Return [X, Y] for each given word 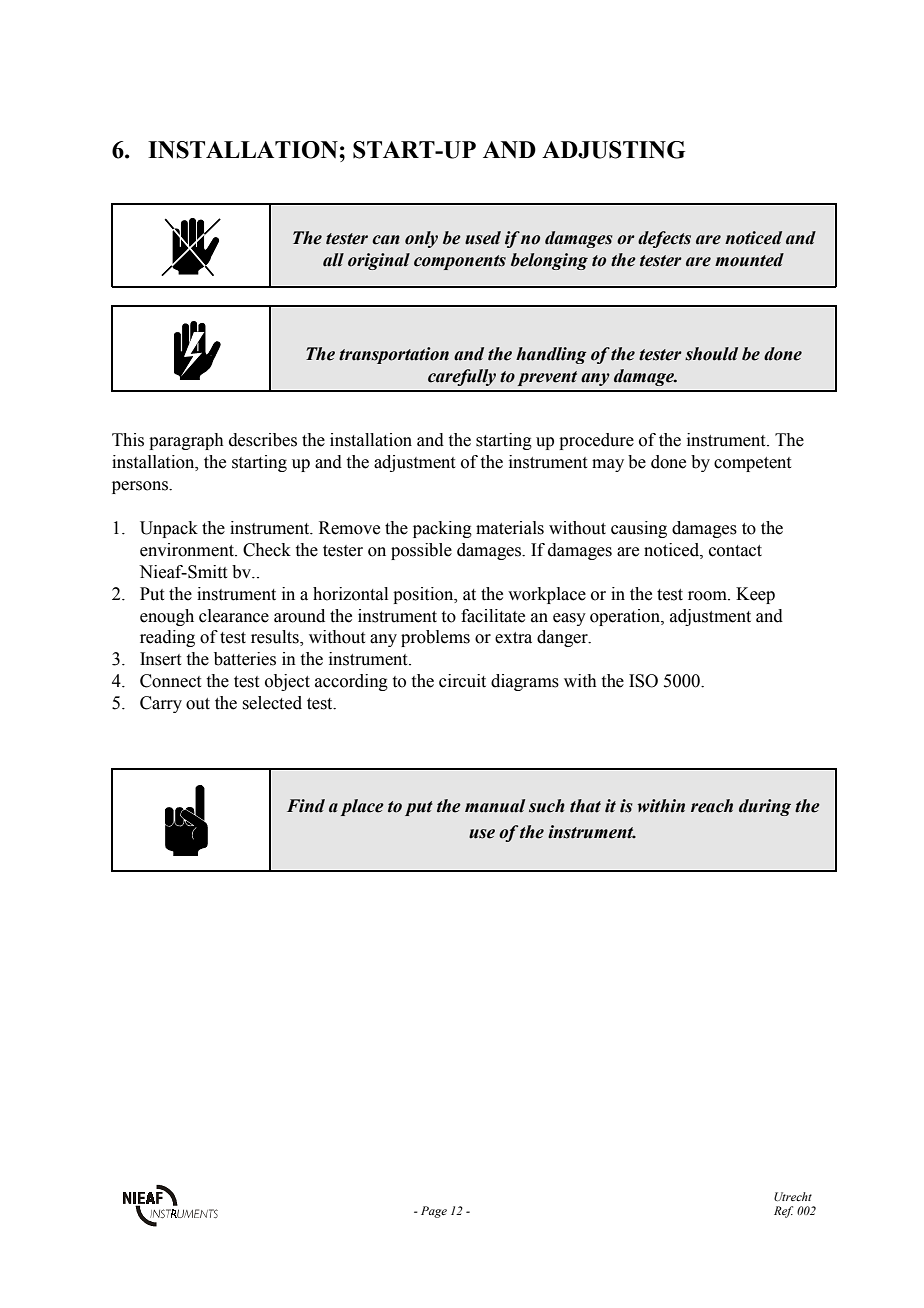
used [483, 238]
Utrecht [793, 1196]
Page [434, 1212]
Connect [170, 681]
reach [712, 806]
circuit [462, 681]
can [386, 240]
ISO [643, 681]
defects [664, 239]
